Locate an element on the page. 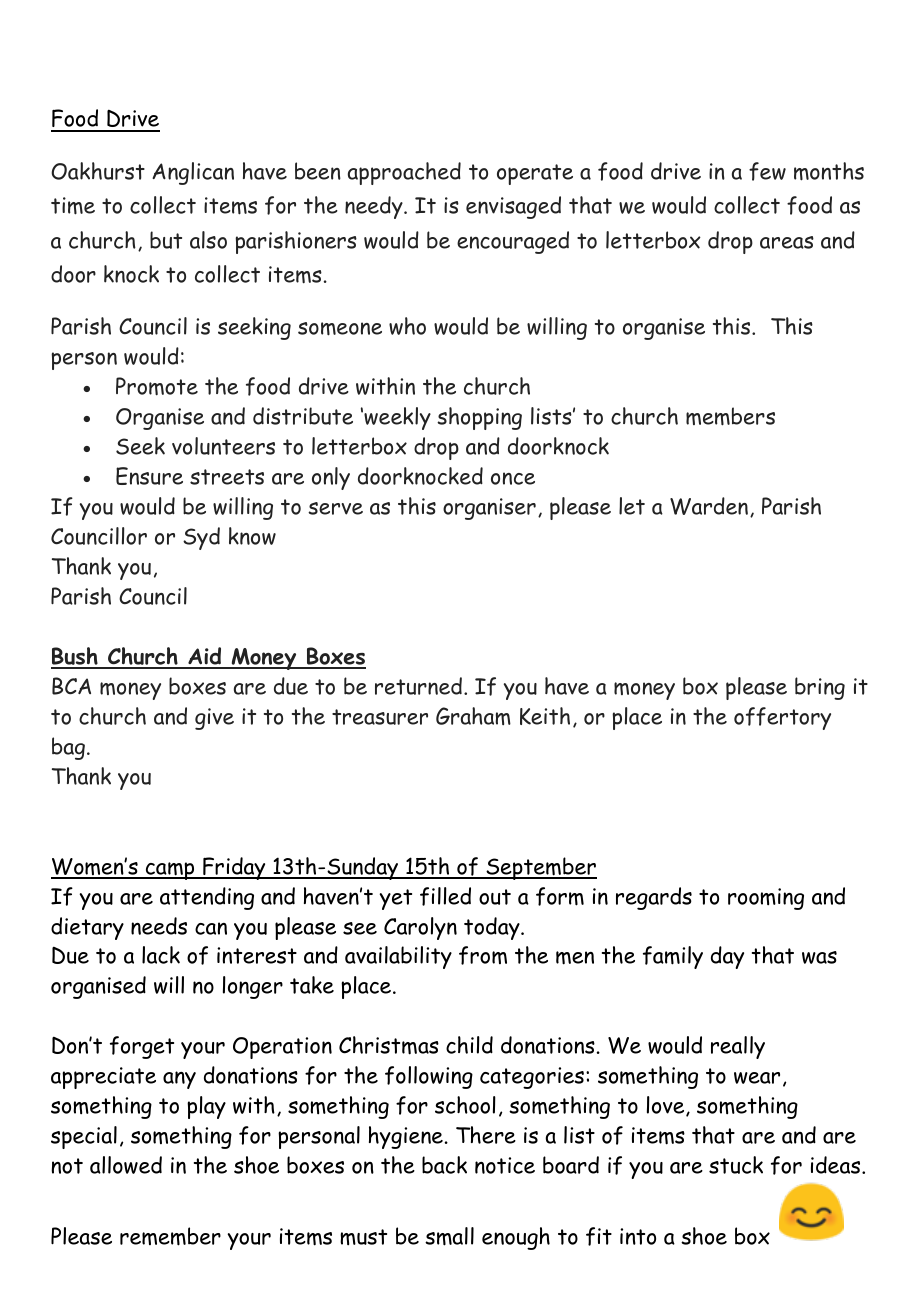 This document has height=1305, width=924. few is located at coordinates (767, 171).
